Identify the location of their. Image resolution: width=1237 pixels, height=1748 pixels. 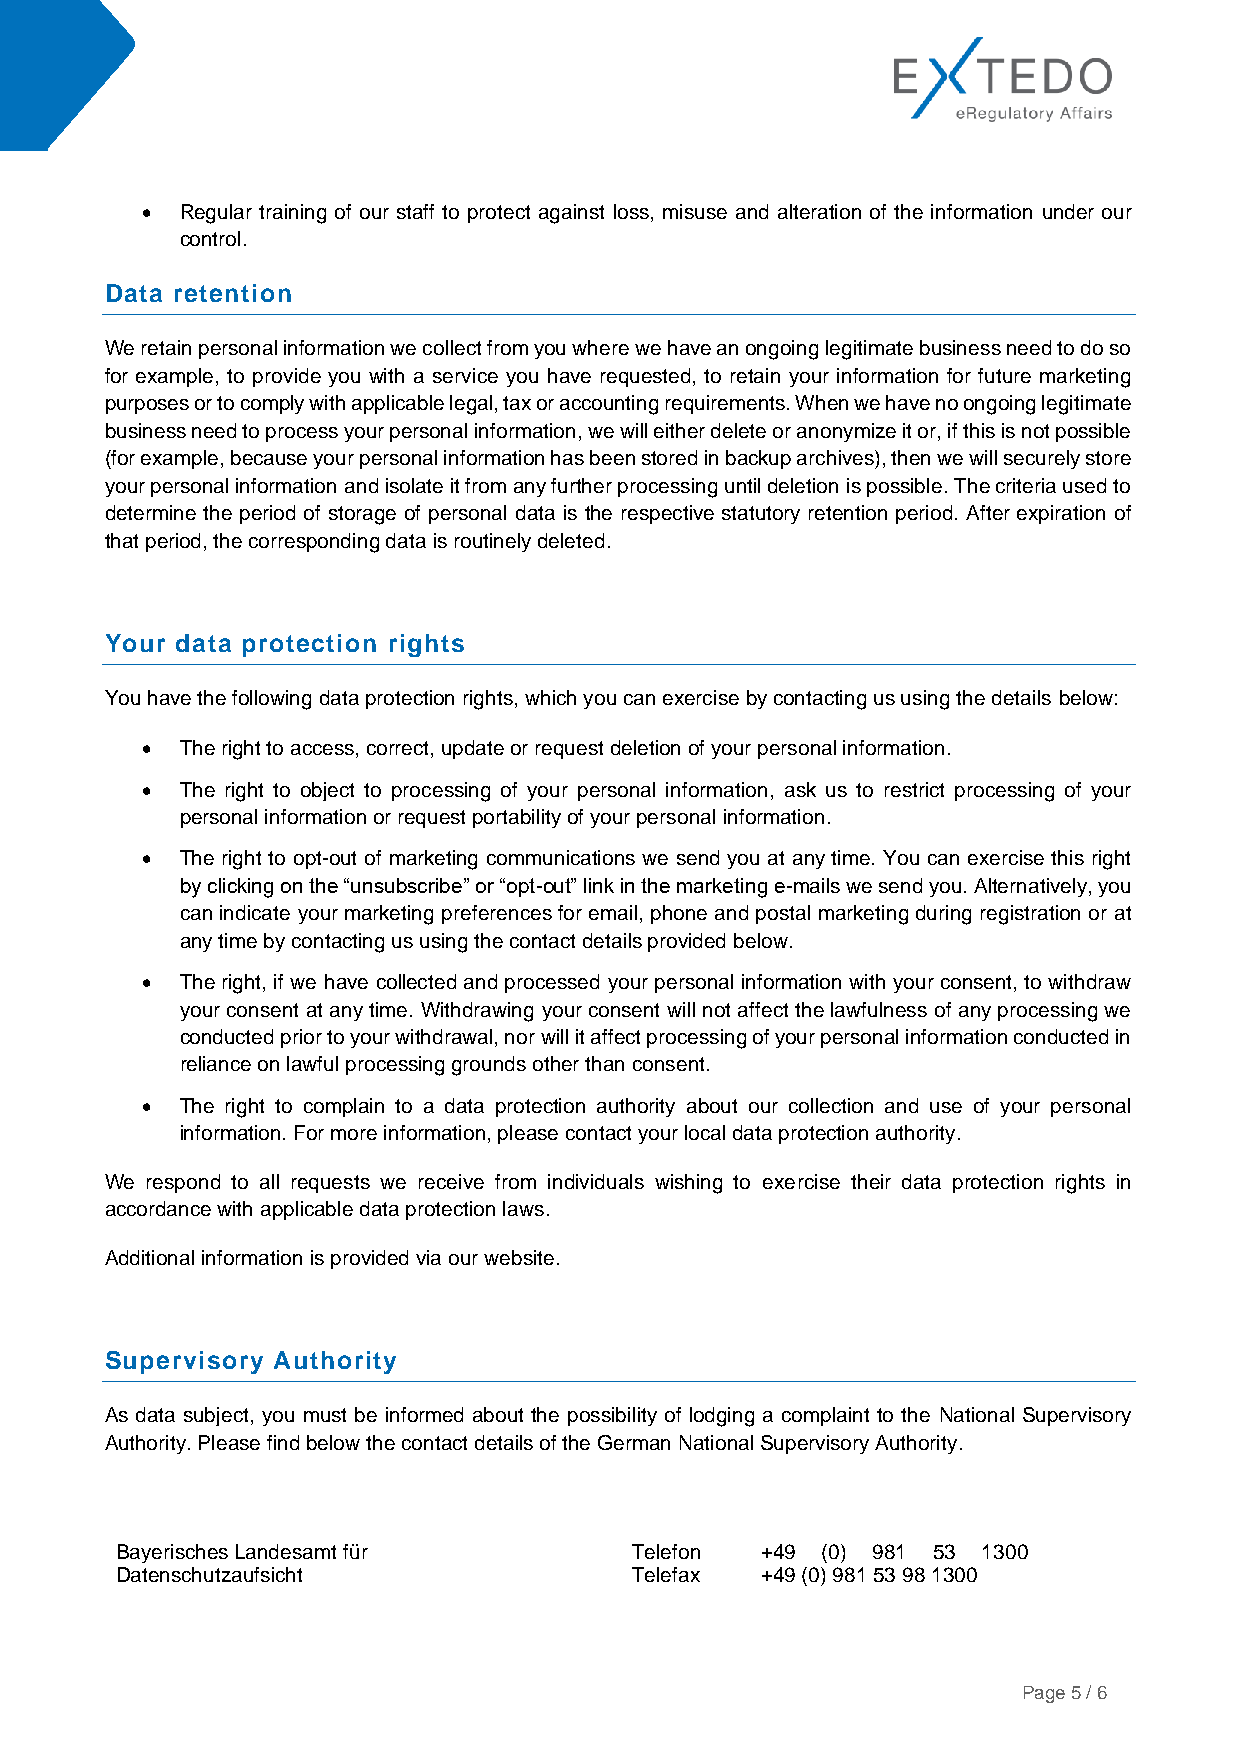
(871, 1181).
